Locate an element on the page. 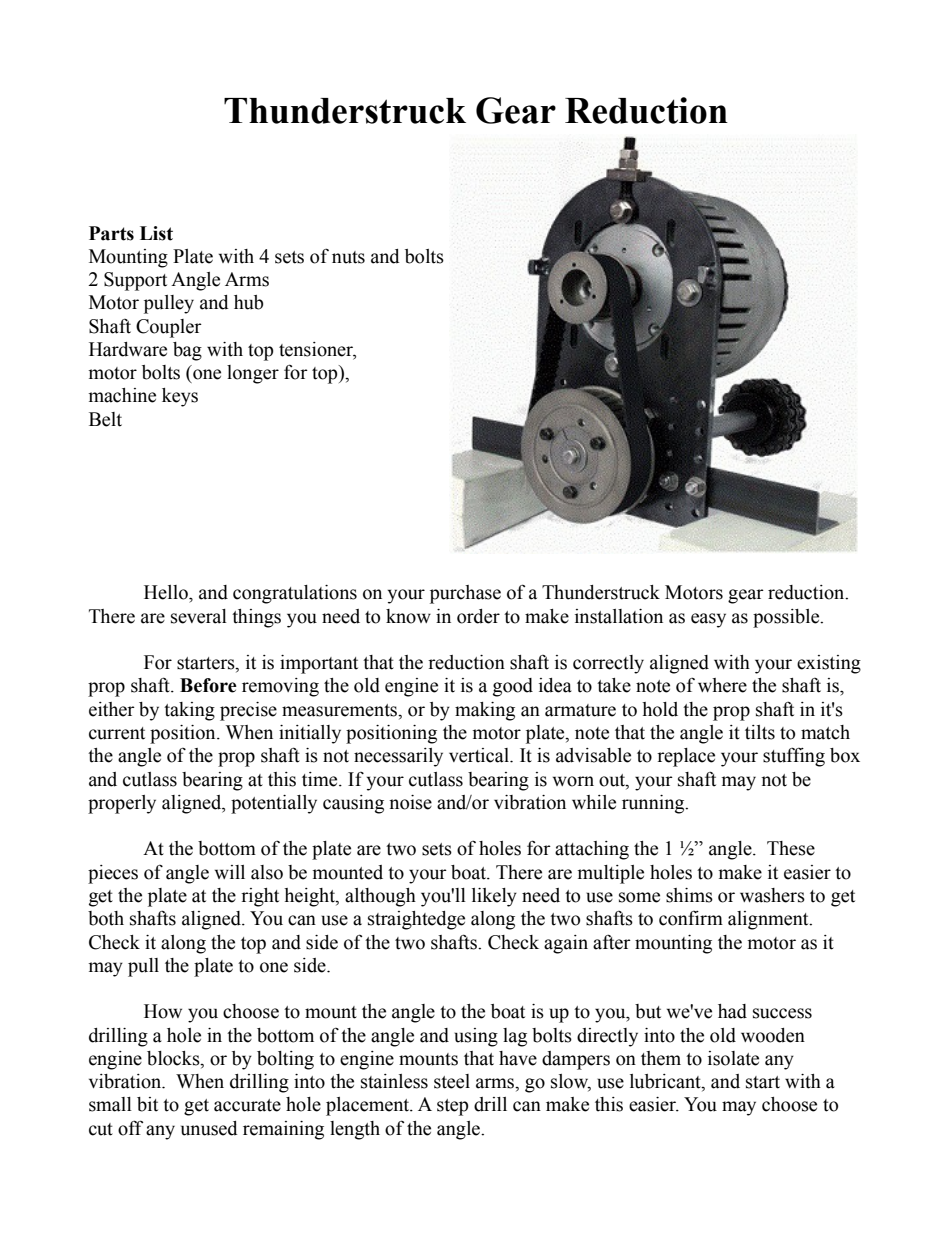 This document has height=1233, width=952. purchase is located at coordinates (465, 594).
